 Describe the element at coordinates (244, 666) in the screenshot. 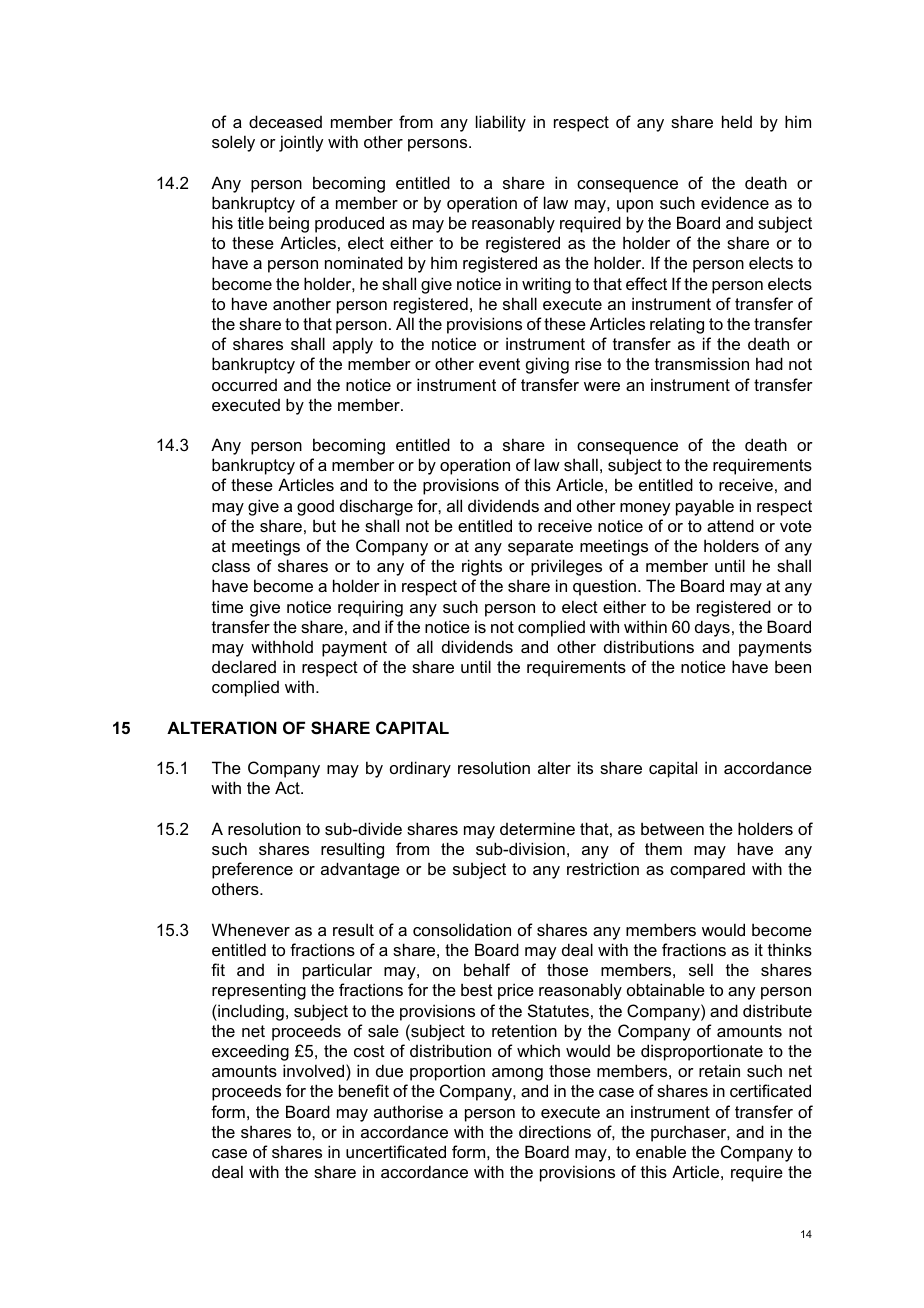

I see `declared` at that location.
